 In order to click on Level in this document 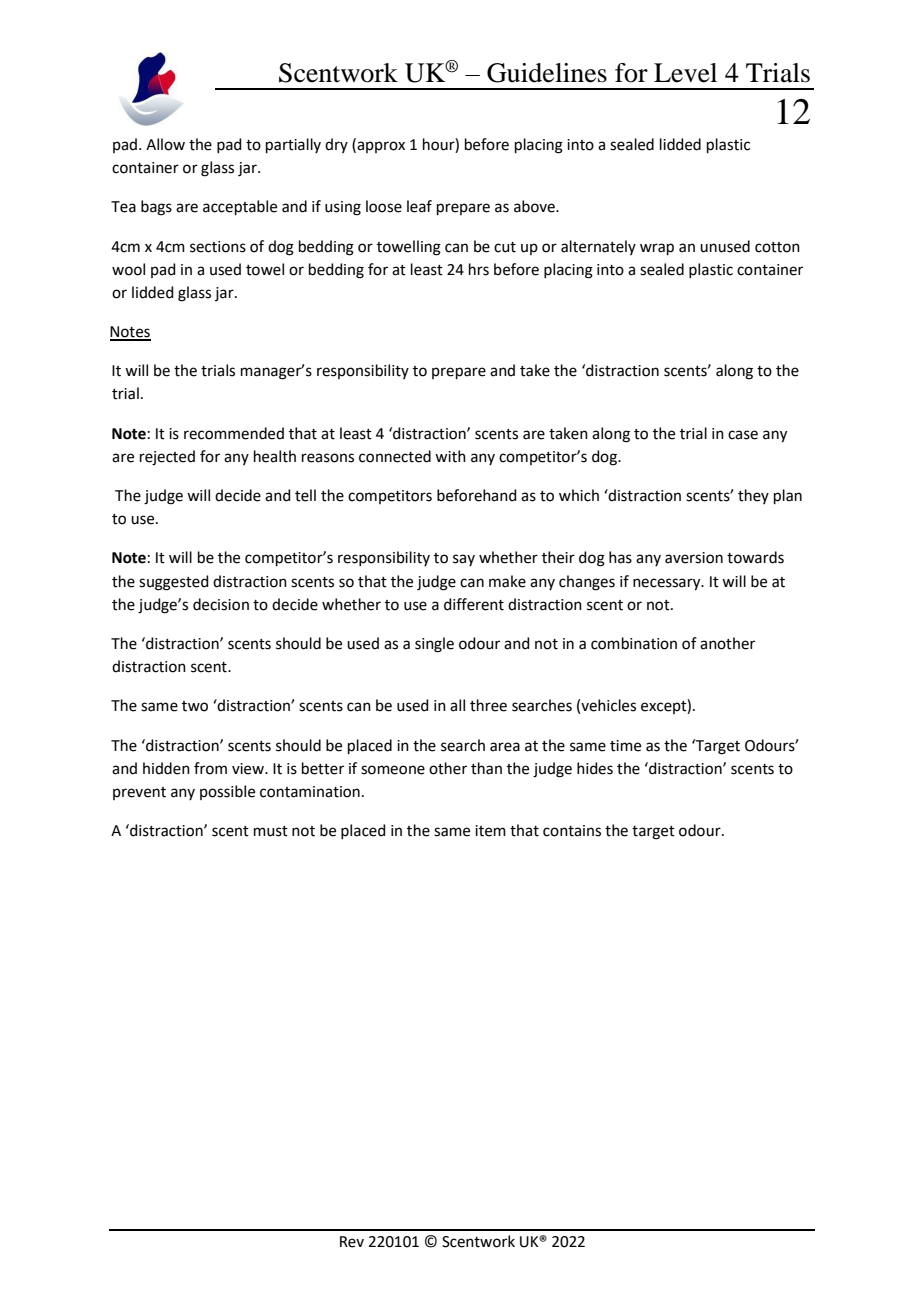, I will do `click(685, 73)`.
